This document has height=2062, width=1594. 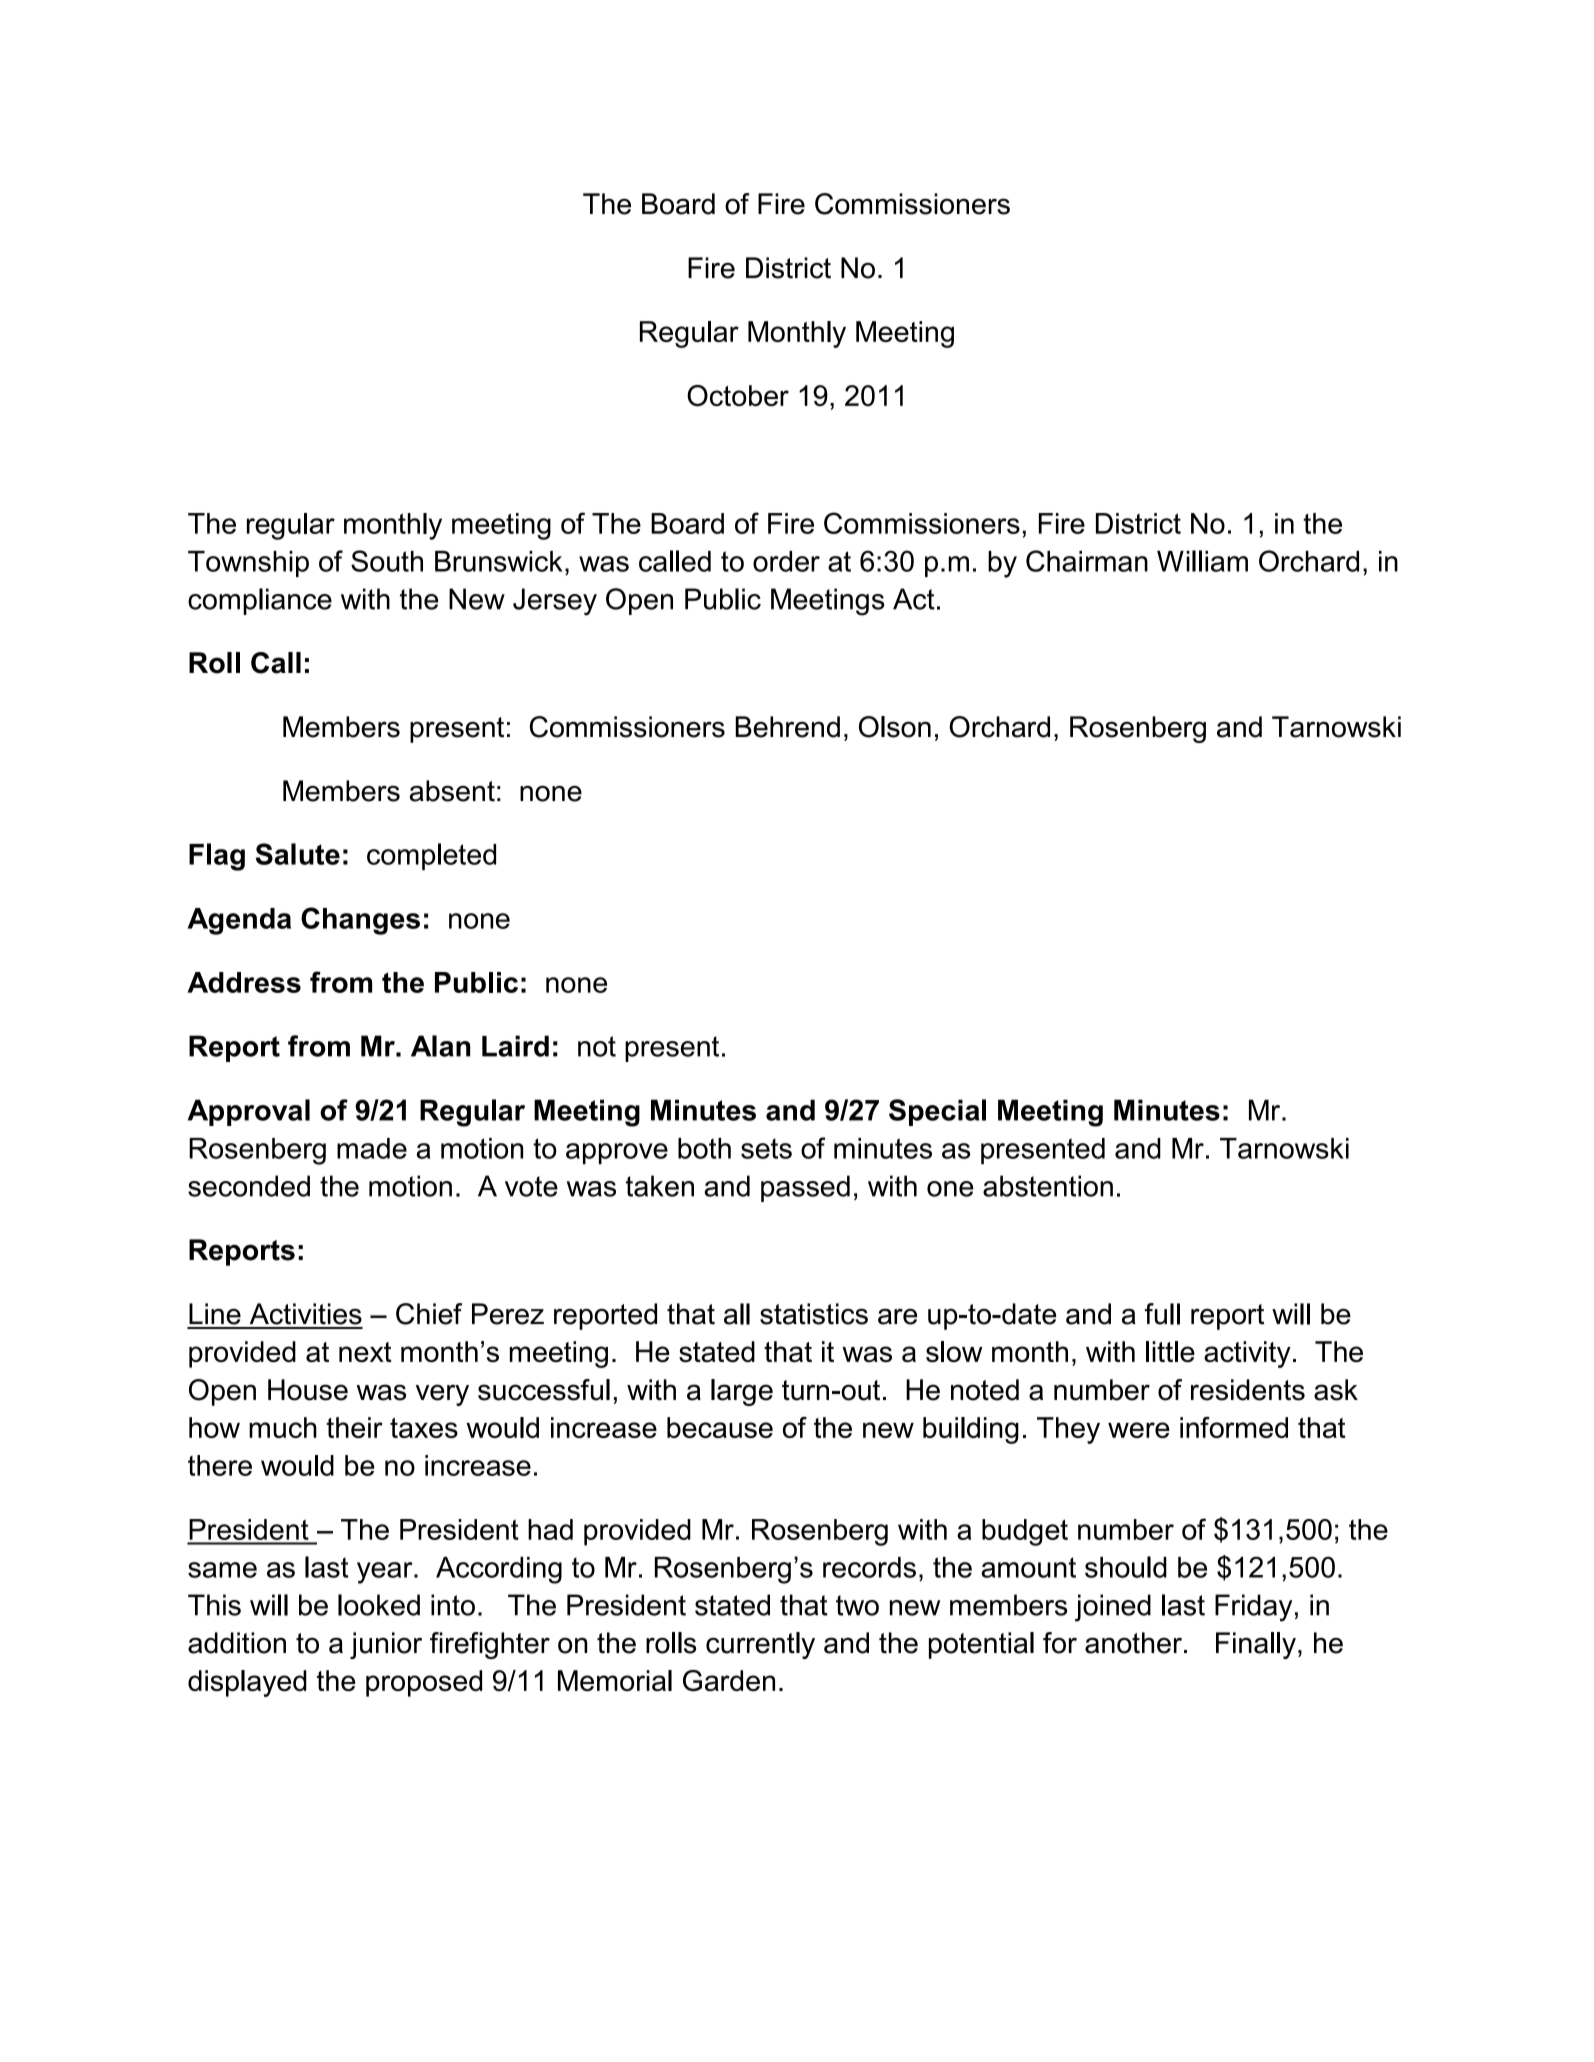 What do you see at coordinates (440, 1046) in the document?
I see `Alan` at bounding box center [440, 1046].
